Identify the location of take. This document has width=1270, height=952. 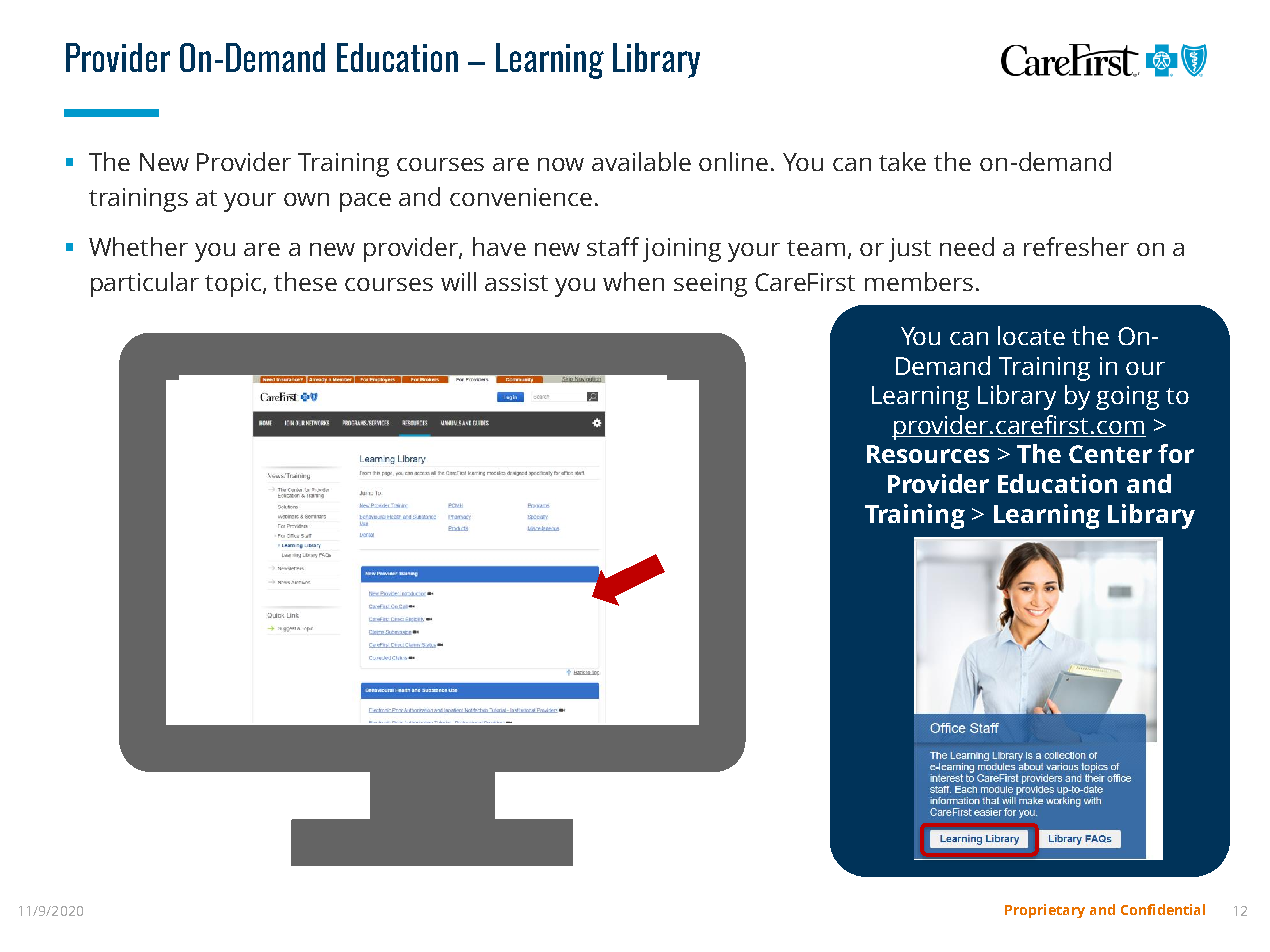
(902, 161).
